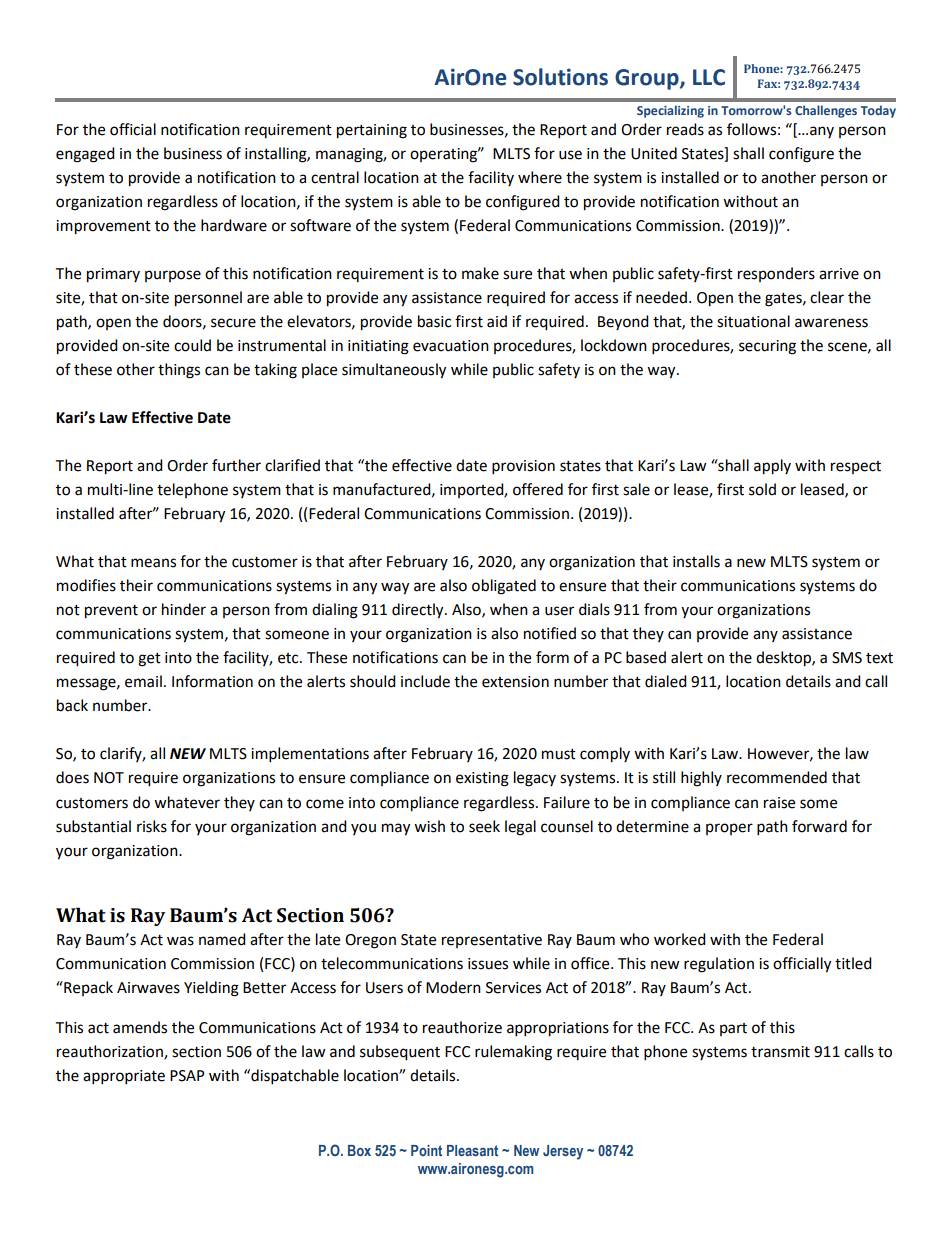  I want to click on risks, so click(152, 826).
